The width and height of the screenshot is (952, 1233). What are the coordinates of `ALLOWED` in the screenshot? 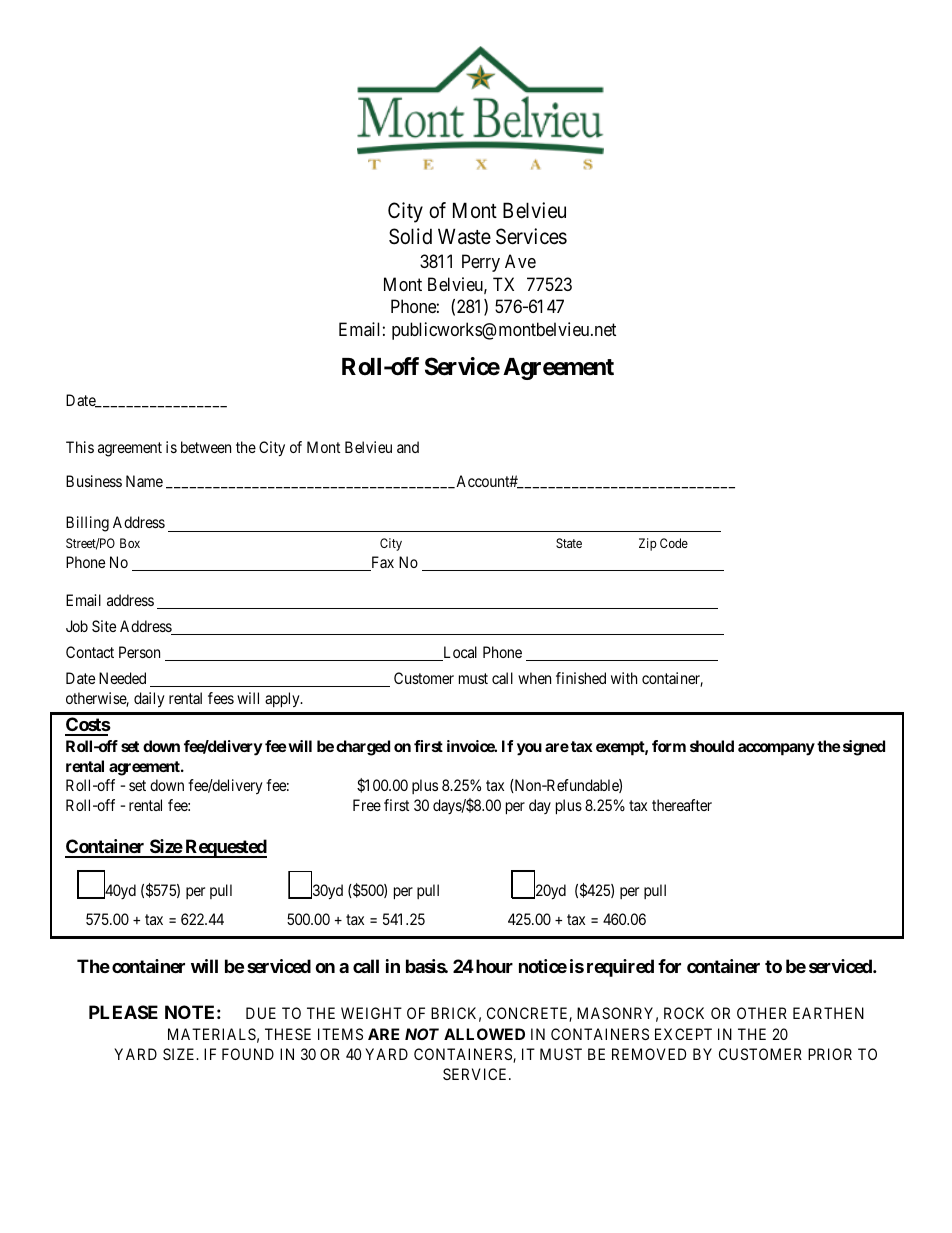 It's located at (484, 1034).
